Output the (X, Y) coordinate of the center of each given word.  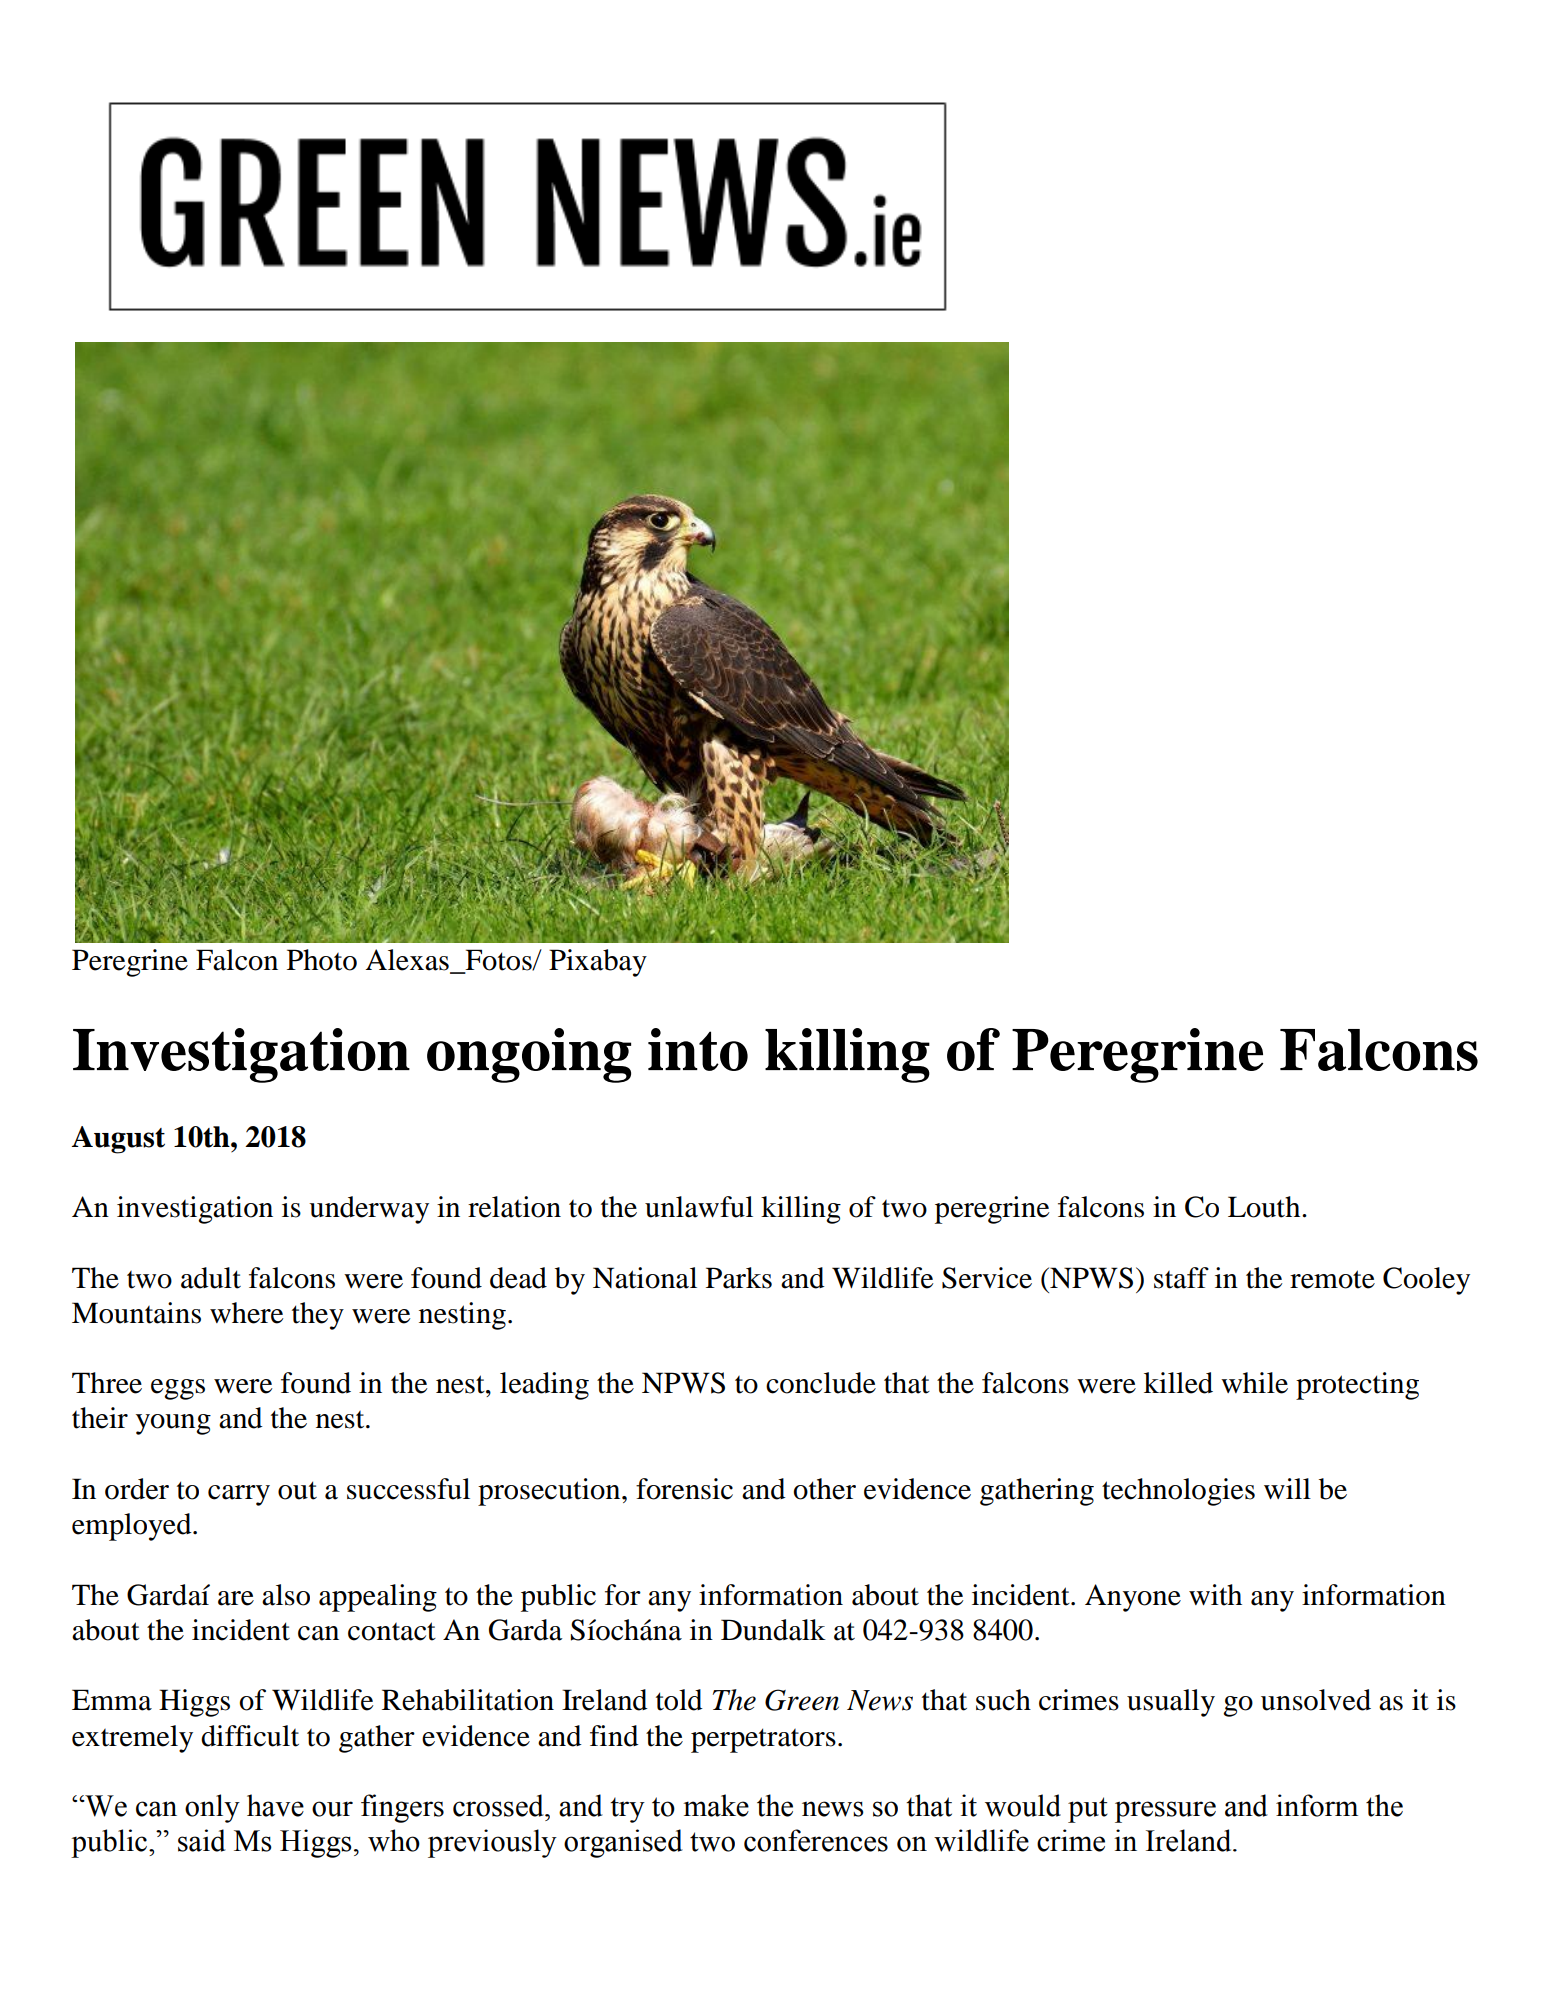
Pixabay (598, 963)
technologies (1178, 1492)
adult (211, 1278)
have (275, 1805)
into (698, 1049)
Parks (739, 1278)
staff (1181, 1278)
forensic (684, 1489)
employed (133, 1527)
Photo (322, 960)
